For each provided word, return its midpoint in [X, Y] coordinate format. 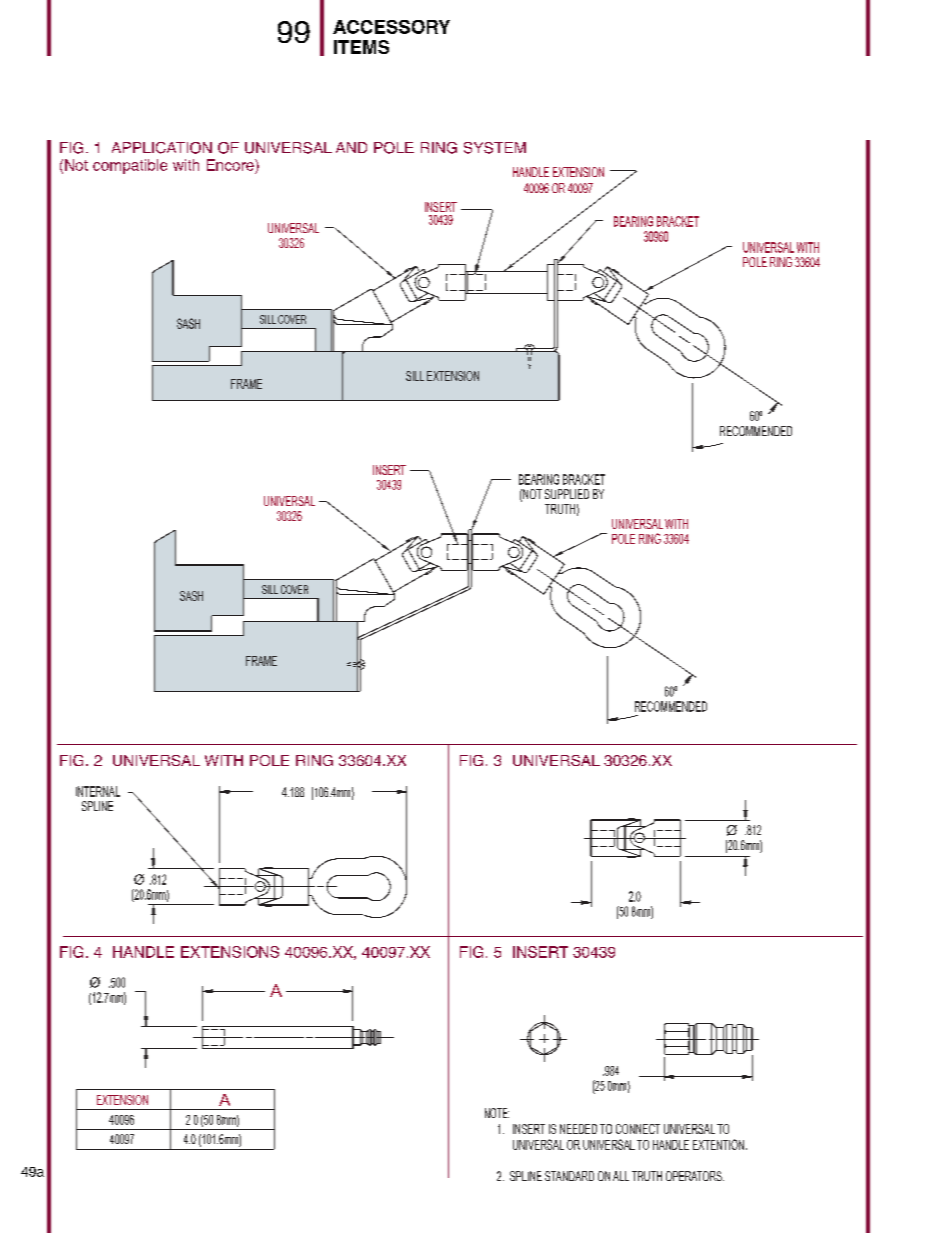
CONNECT [638, 1129]
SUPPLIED [567, 494]
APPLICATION [162, 148]
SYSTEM [495, 148]
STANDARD [569, 1176]
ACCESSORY [391, 27]
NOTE [497, 1113]
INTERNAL [98, 791]
